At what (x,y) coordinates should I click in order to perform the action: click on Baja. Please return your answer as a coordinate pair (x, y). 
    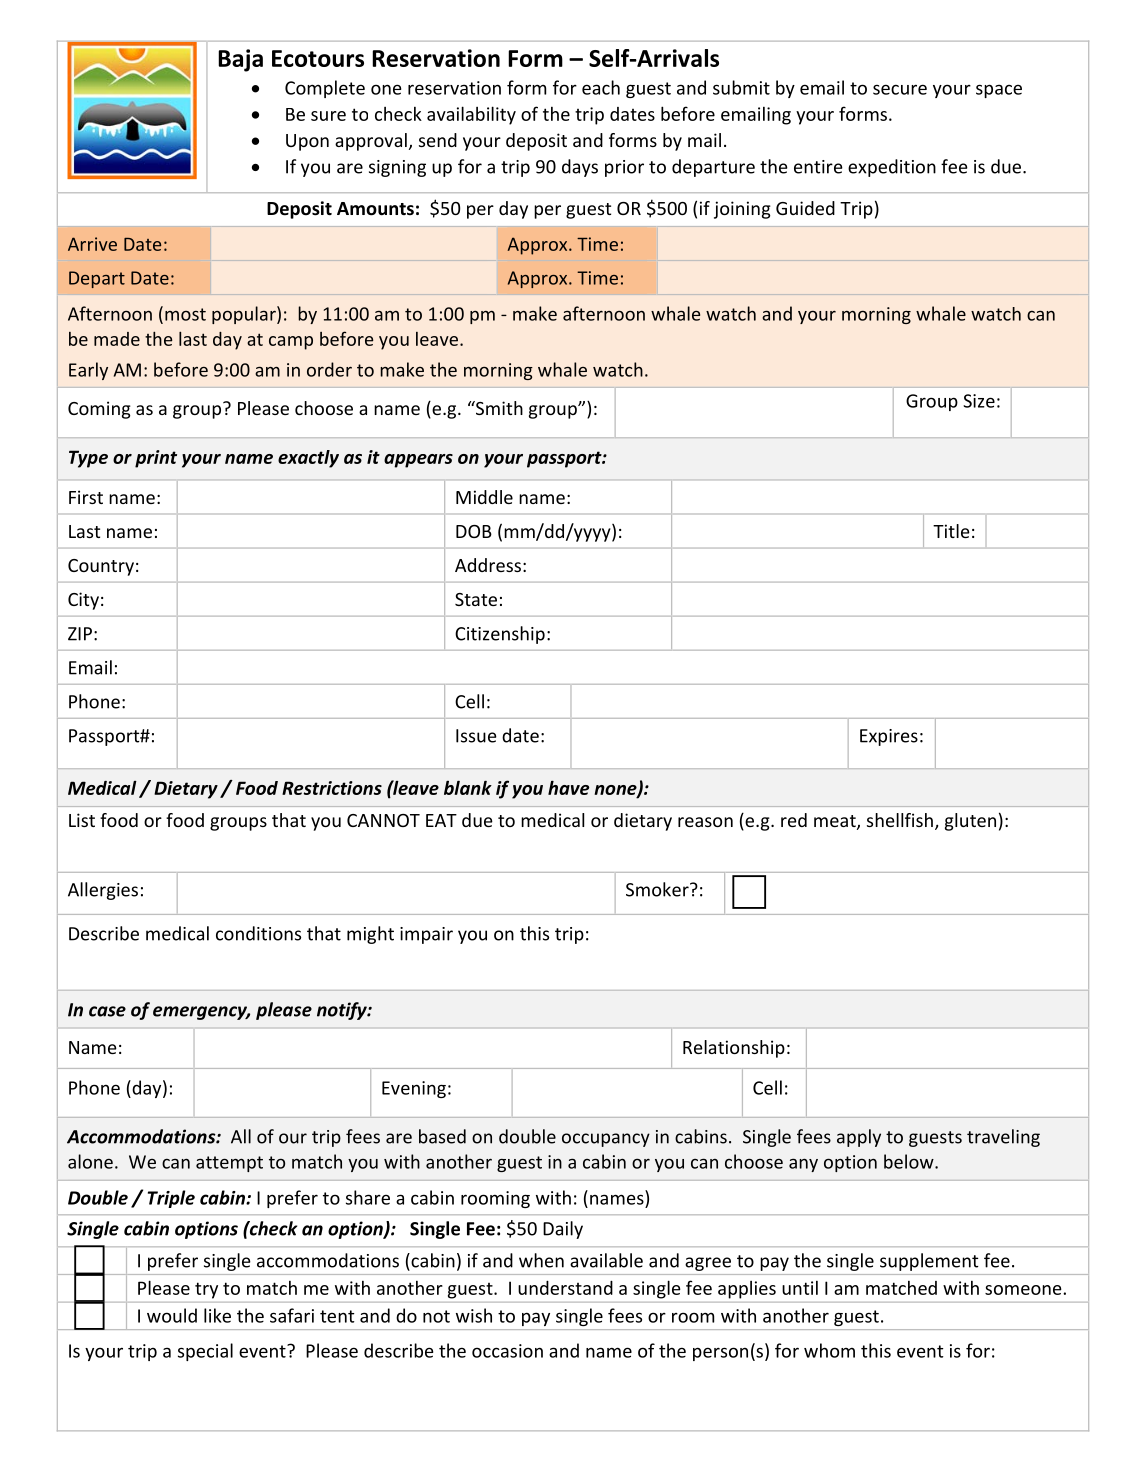
    Looking at the image, I should click on (240, 60).
